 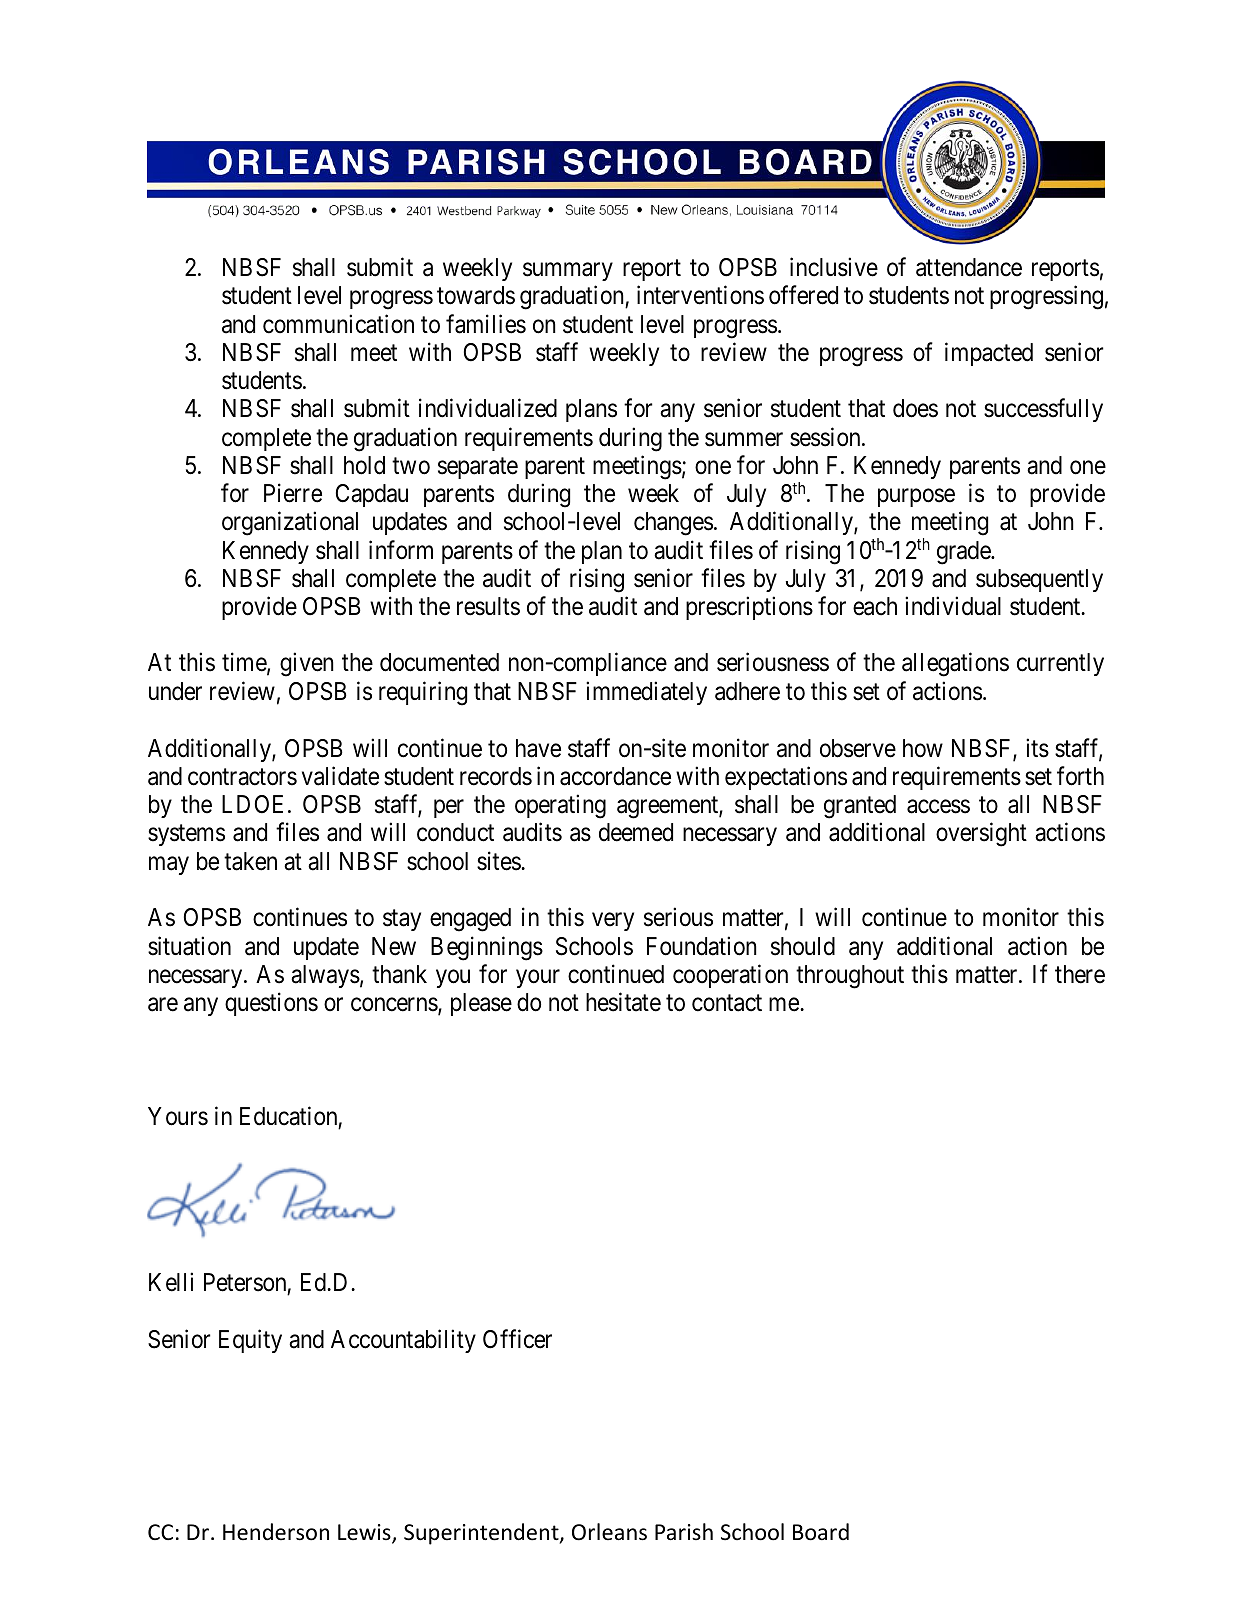 What do you see at coordinates (568, 272) in the image?
I see `summary` at bounding box center [568, 272].
